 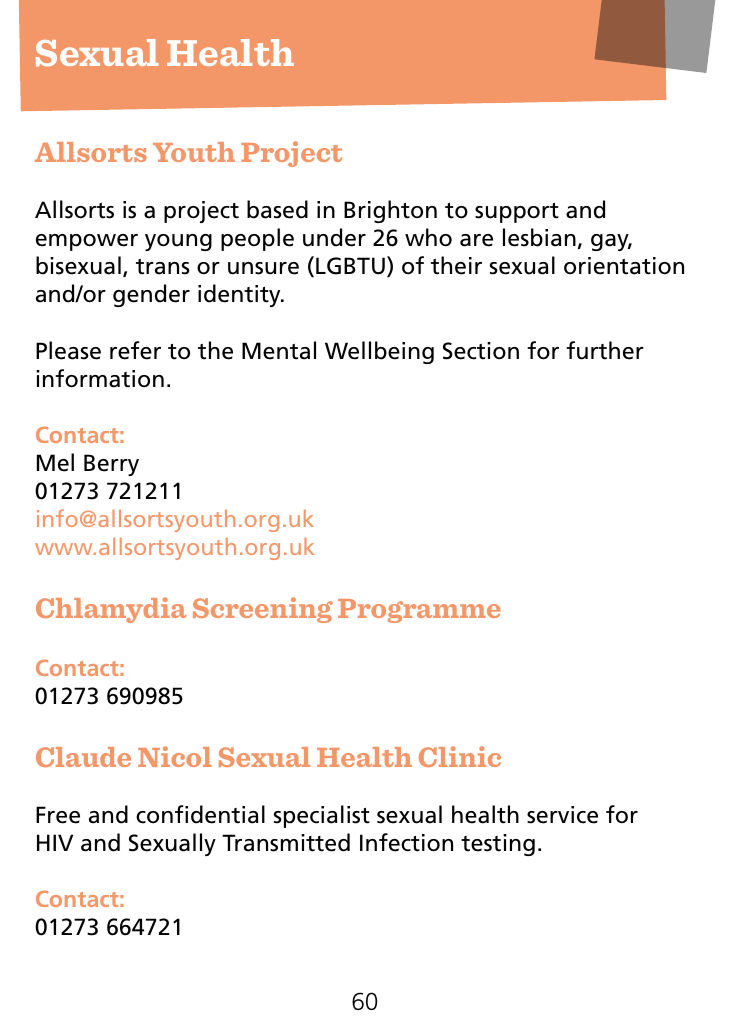 What do you see at coordinates (539, 237) in the screenshot?
I see `lesbian` at bounding box center [539, 237].
